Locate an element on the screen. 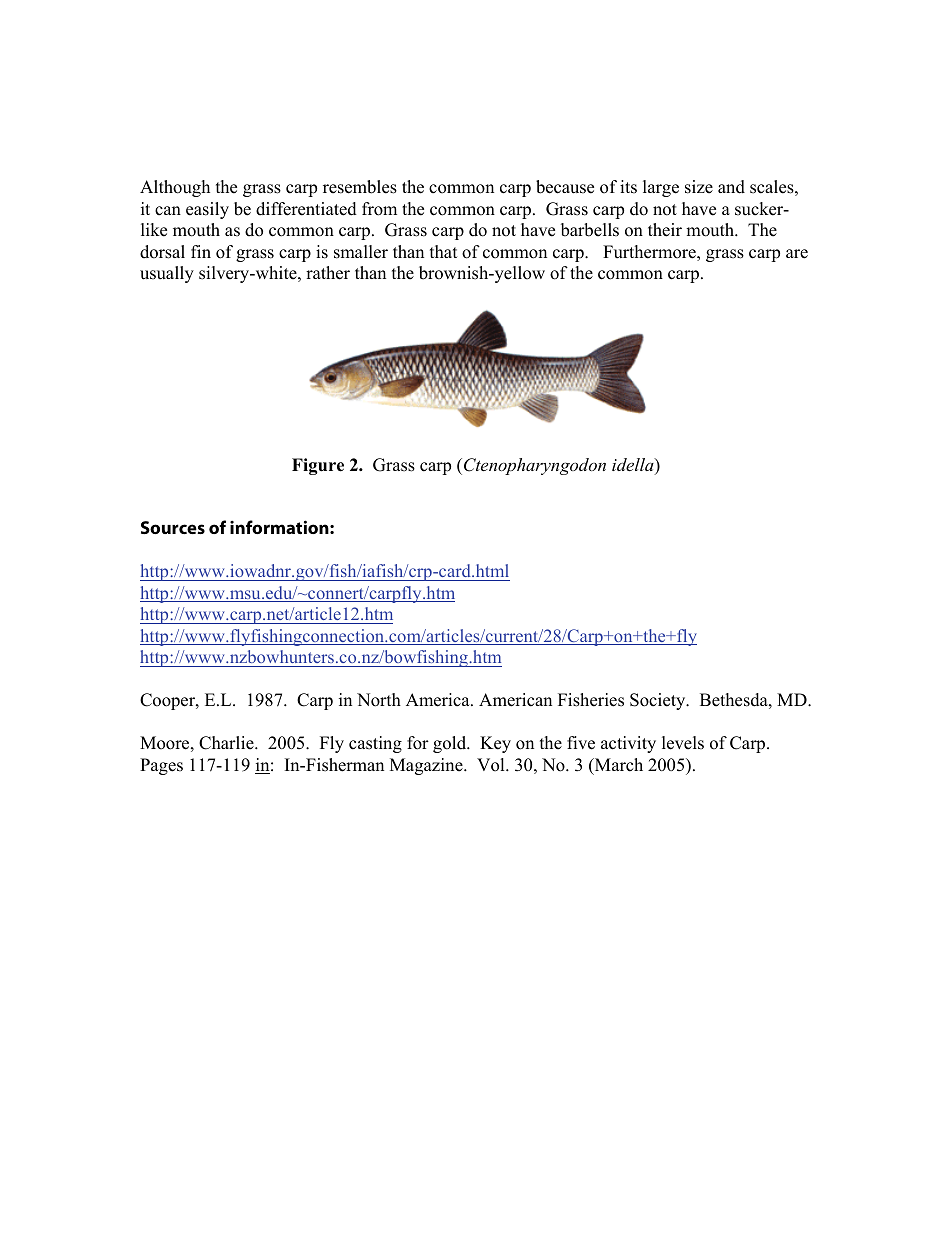  because is located at coordinates (565, 187).
